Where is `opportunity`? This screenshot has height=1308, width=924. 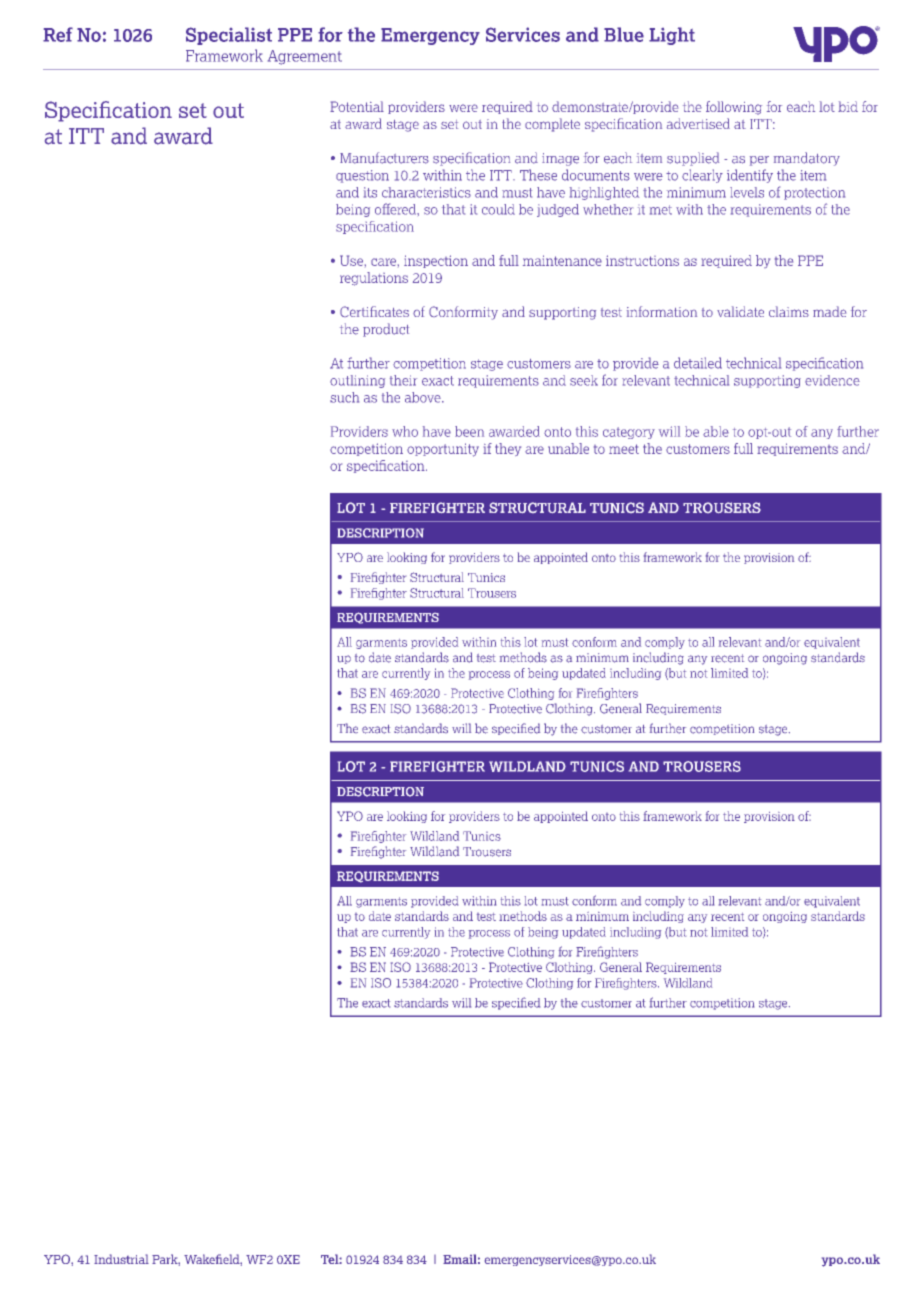 opportunity is located at coordinates (443, 450).
